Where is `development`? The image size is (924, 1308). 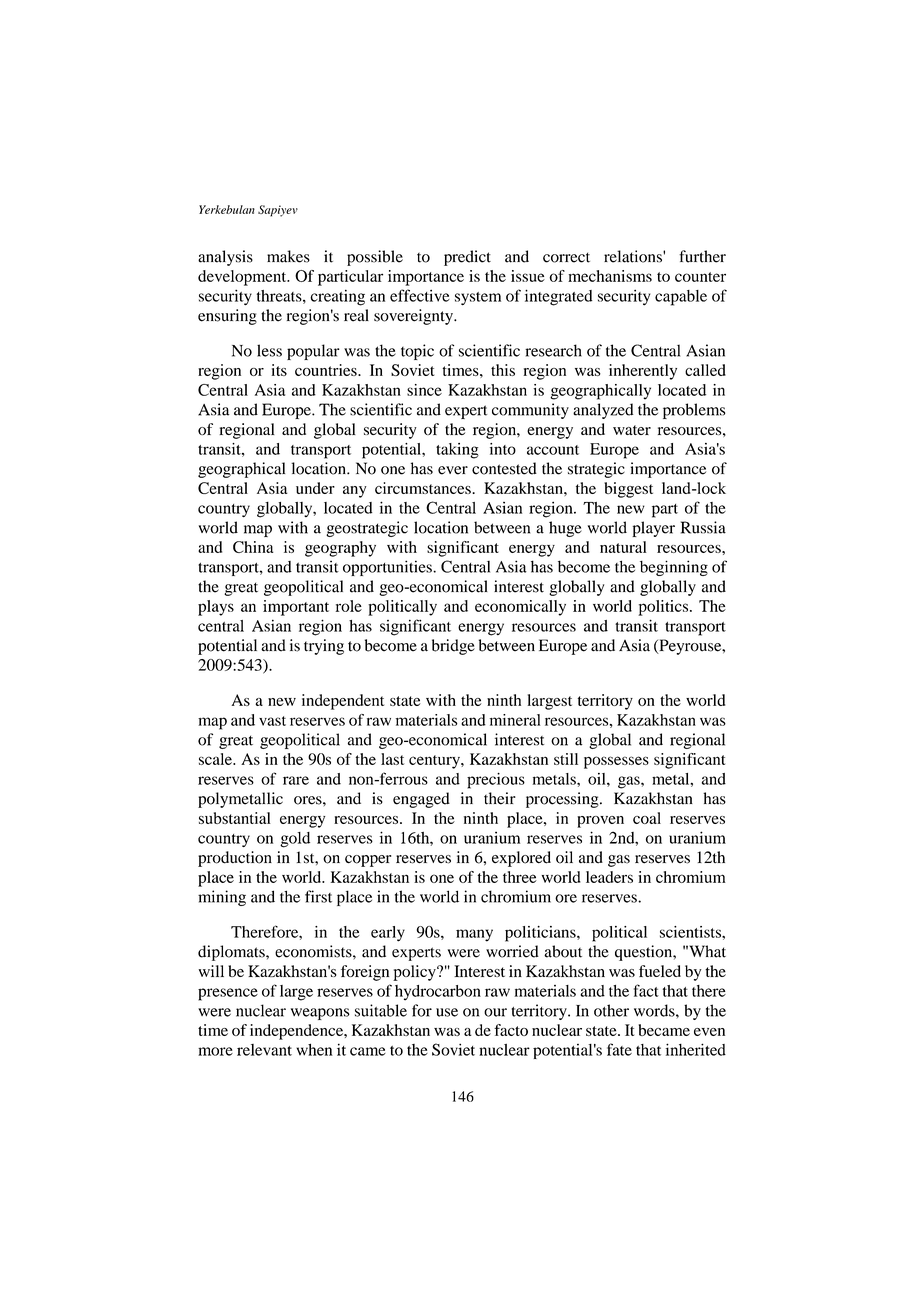
development is located at coordinates (243, 278).
